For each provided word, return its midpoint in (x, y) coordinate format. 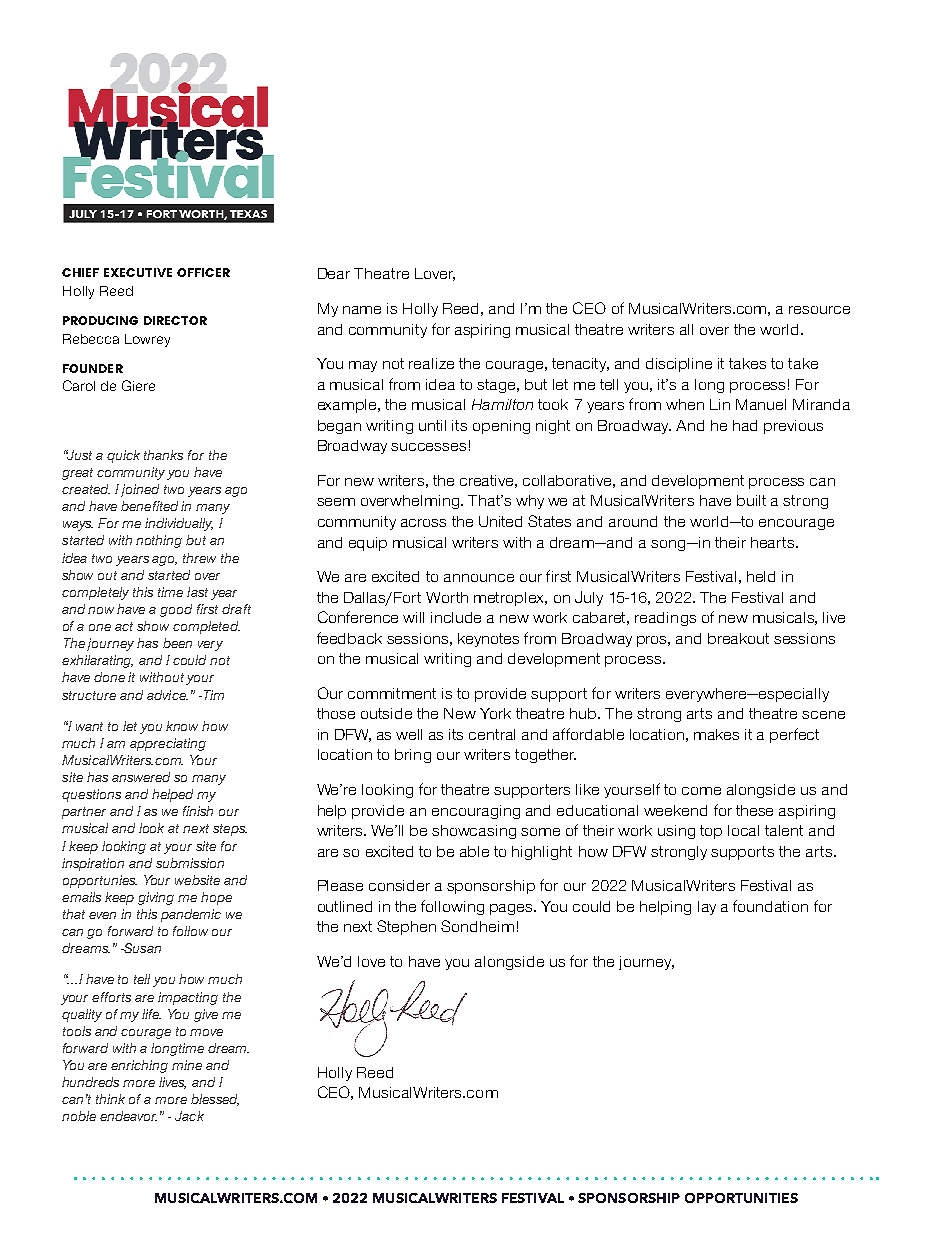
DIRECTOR (175, 320)
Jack (189, 1116)
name (362, 310)
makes (716, 734)
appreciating (168, 744)
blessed (215, 1100)
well (409, 734)
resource (819, 310)
